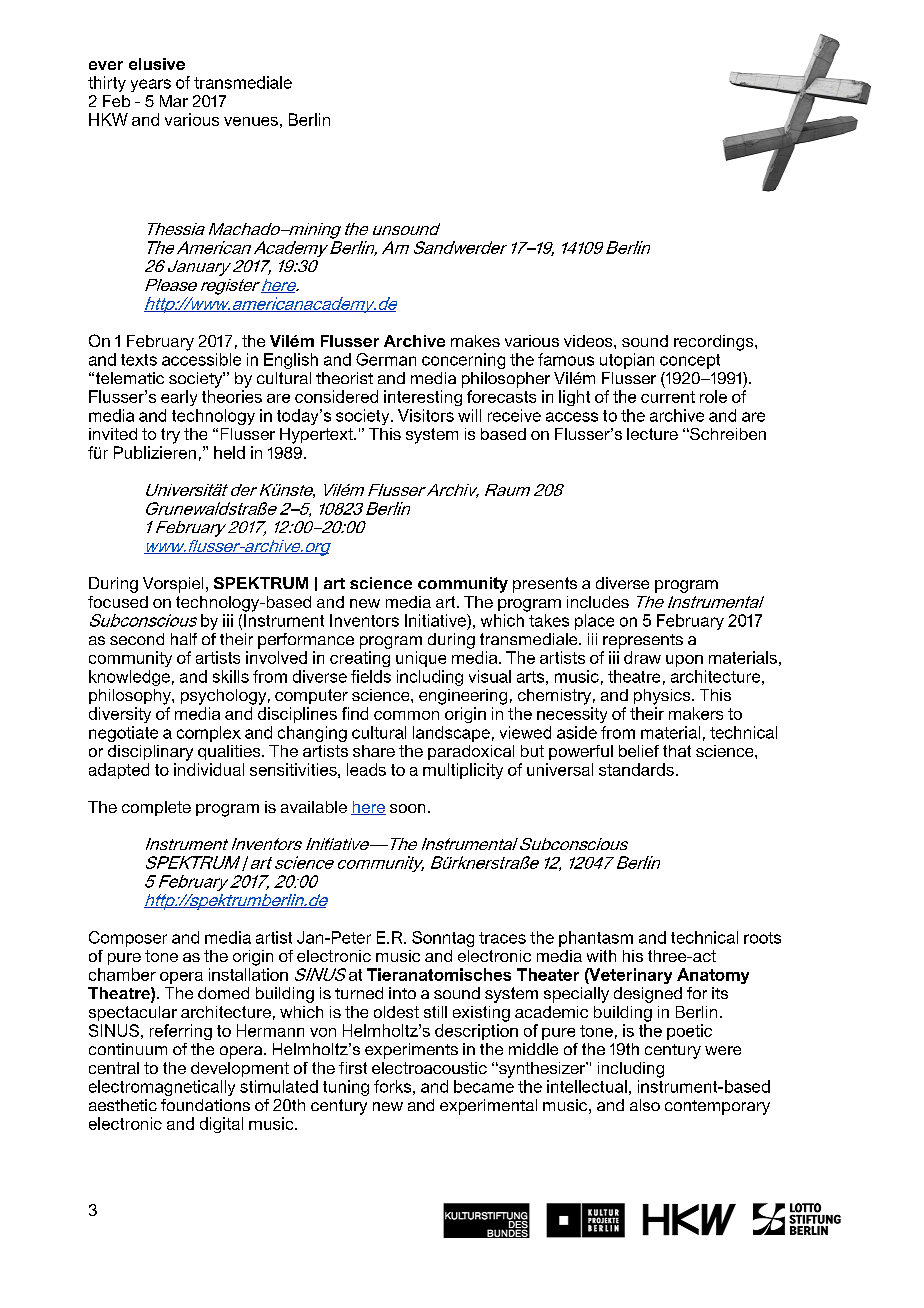  Describe the element at coordinates (684, 661) in the document. I see `upon` at that location.
